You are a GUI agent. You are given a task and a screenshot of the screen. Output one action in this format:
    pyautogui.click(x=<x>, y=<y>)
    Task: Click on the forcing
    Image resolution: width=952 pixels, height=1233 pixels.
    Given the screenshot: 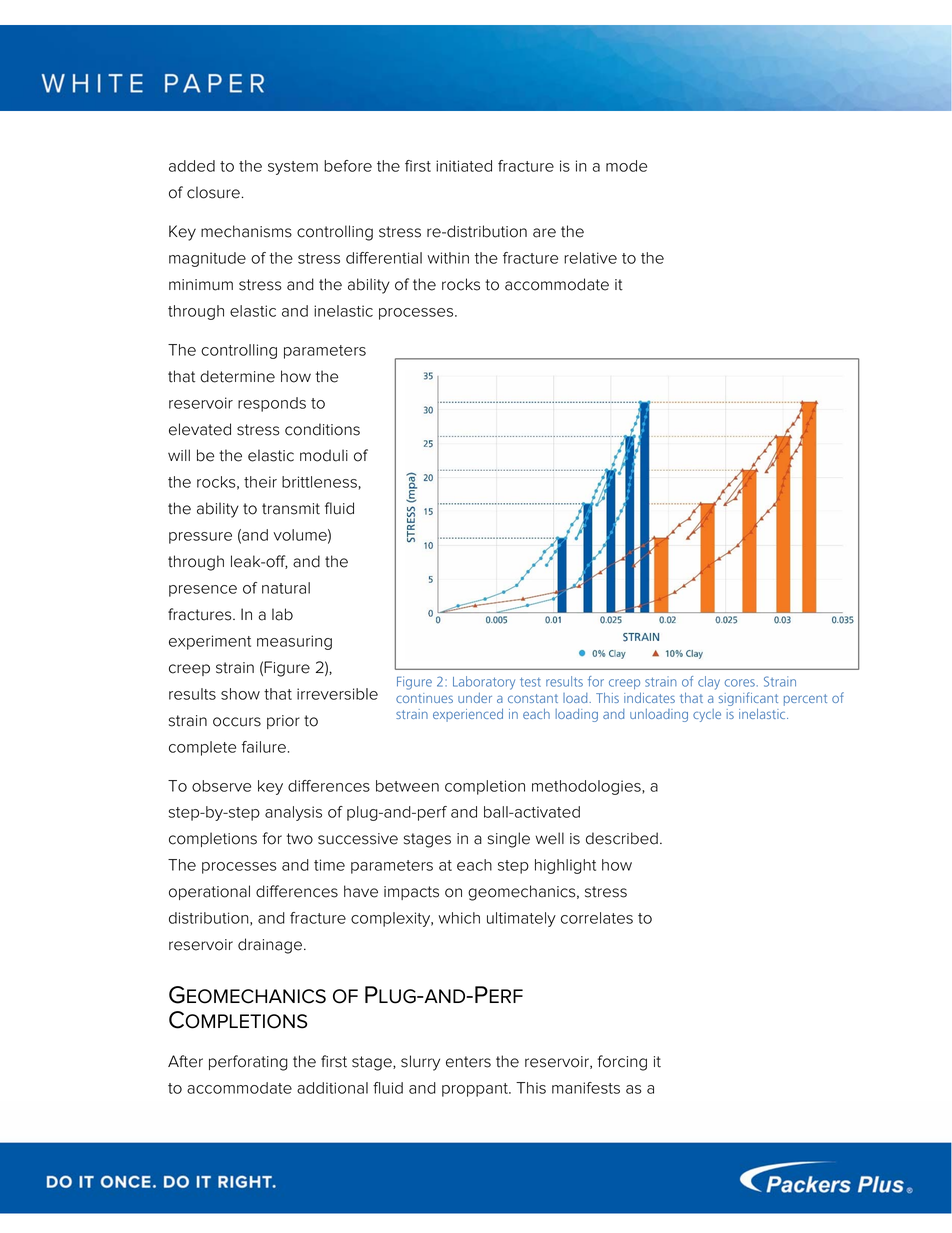 What is the action you would take?
    pyautogui.click(x=622, y=1063)
